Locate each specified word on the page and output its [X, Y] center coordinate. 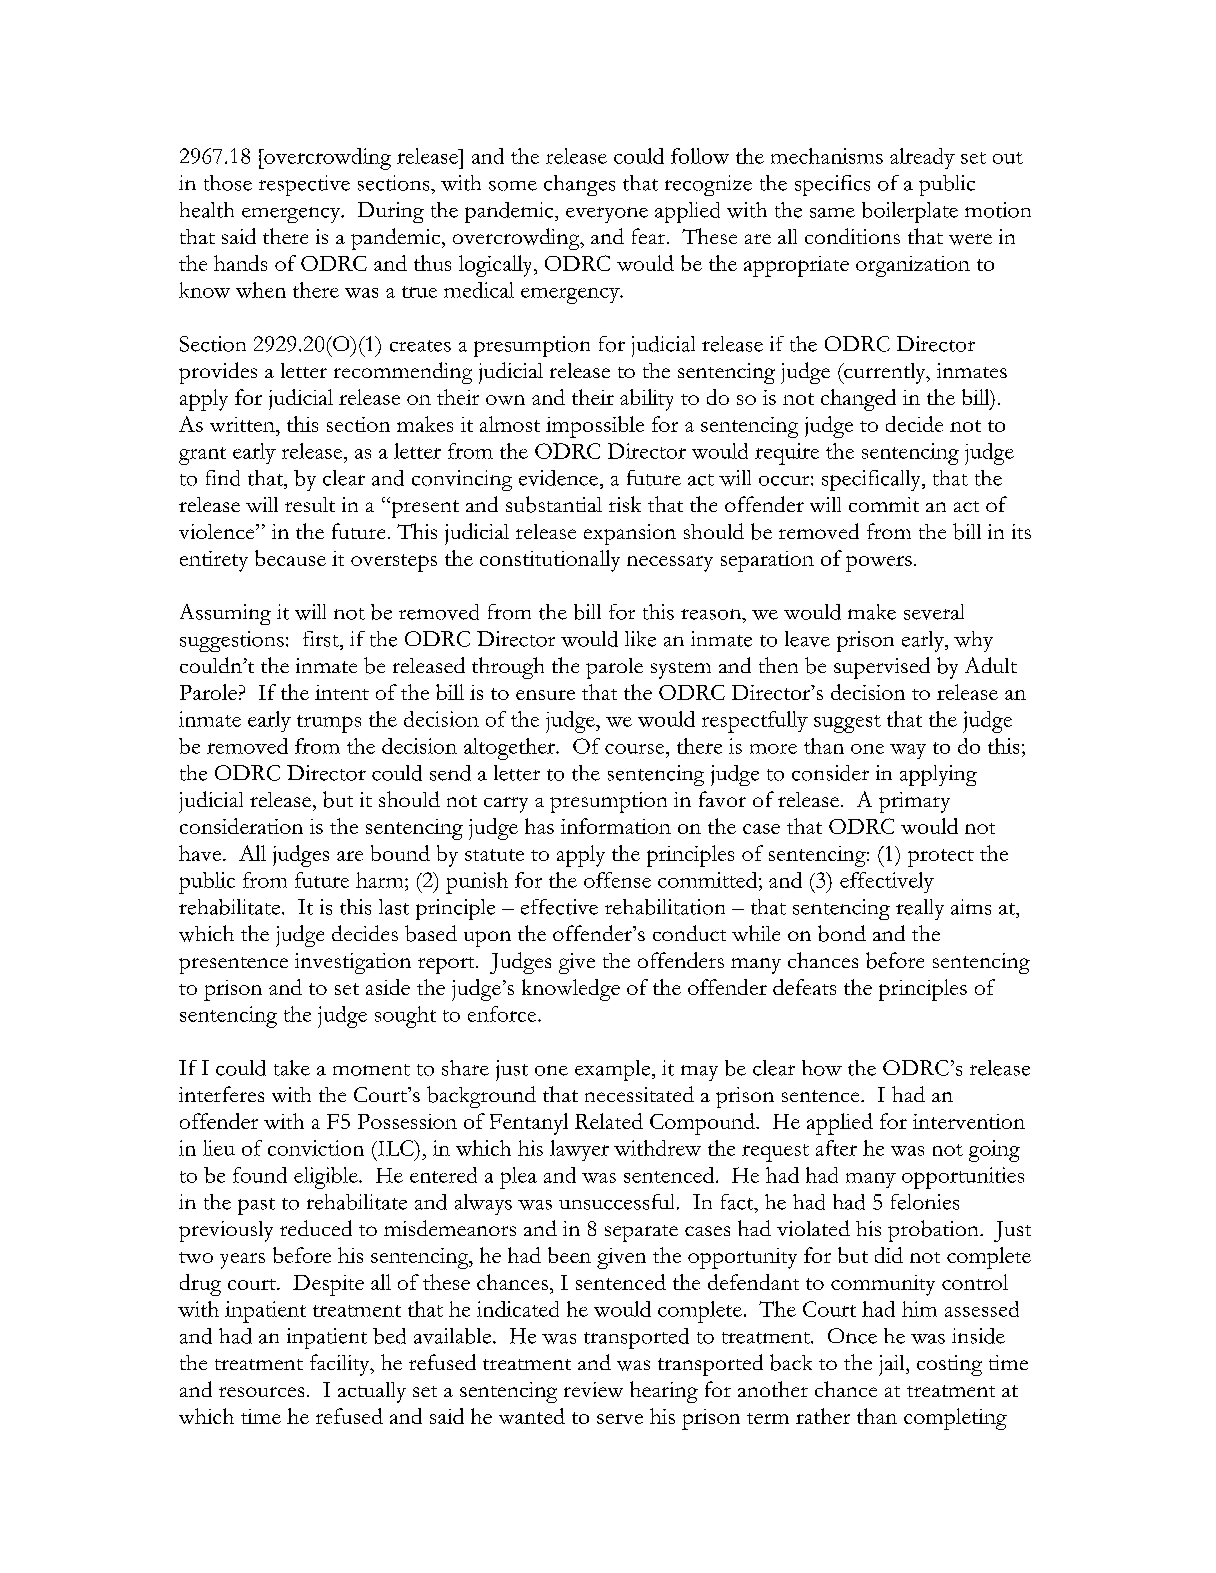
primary [914, 802]
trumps [329, 724]
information [616, 826]
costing [949, 1365]
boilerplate [910, 212]
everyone [607, 215]
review [593, 1389]
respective [304, 185]
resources [261, 1392]
